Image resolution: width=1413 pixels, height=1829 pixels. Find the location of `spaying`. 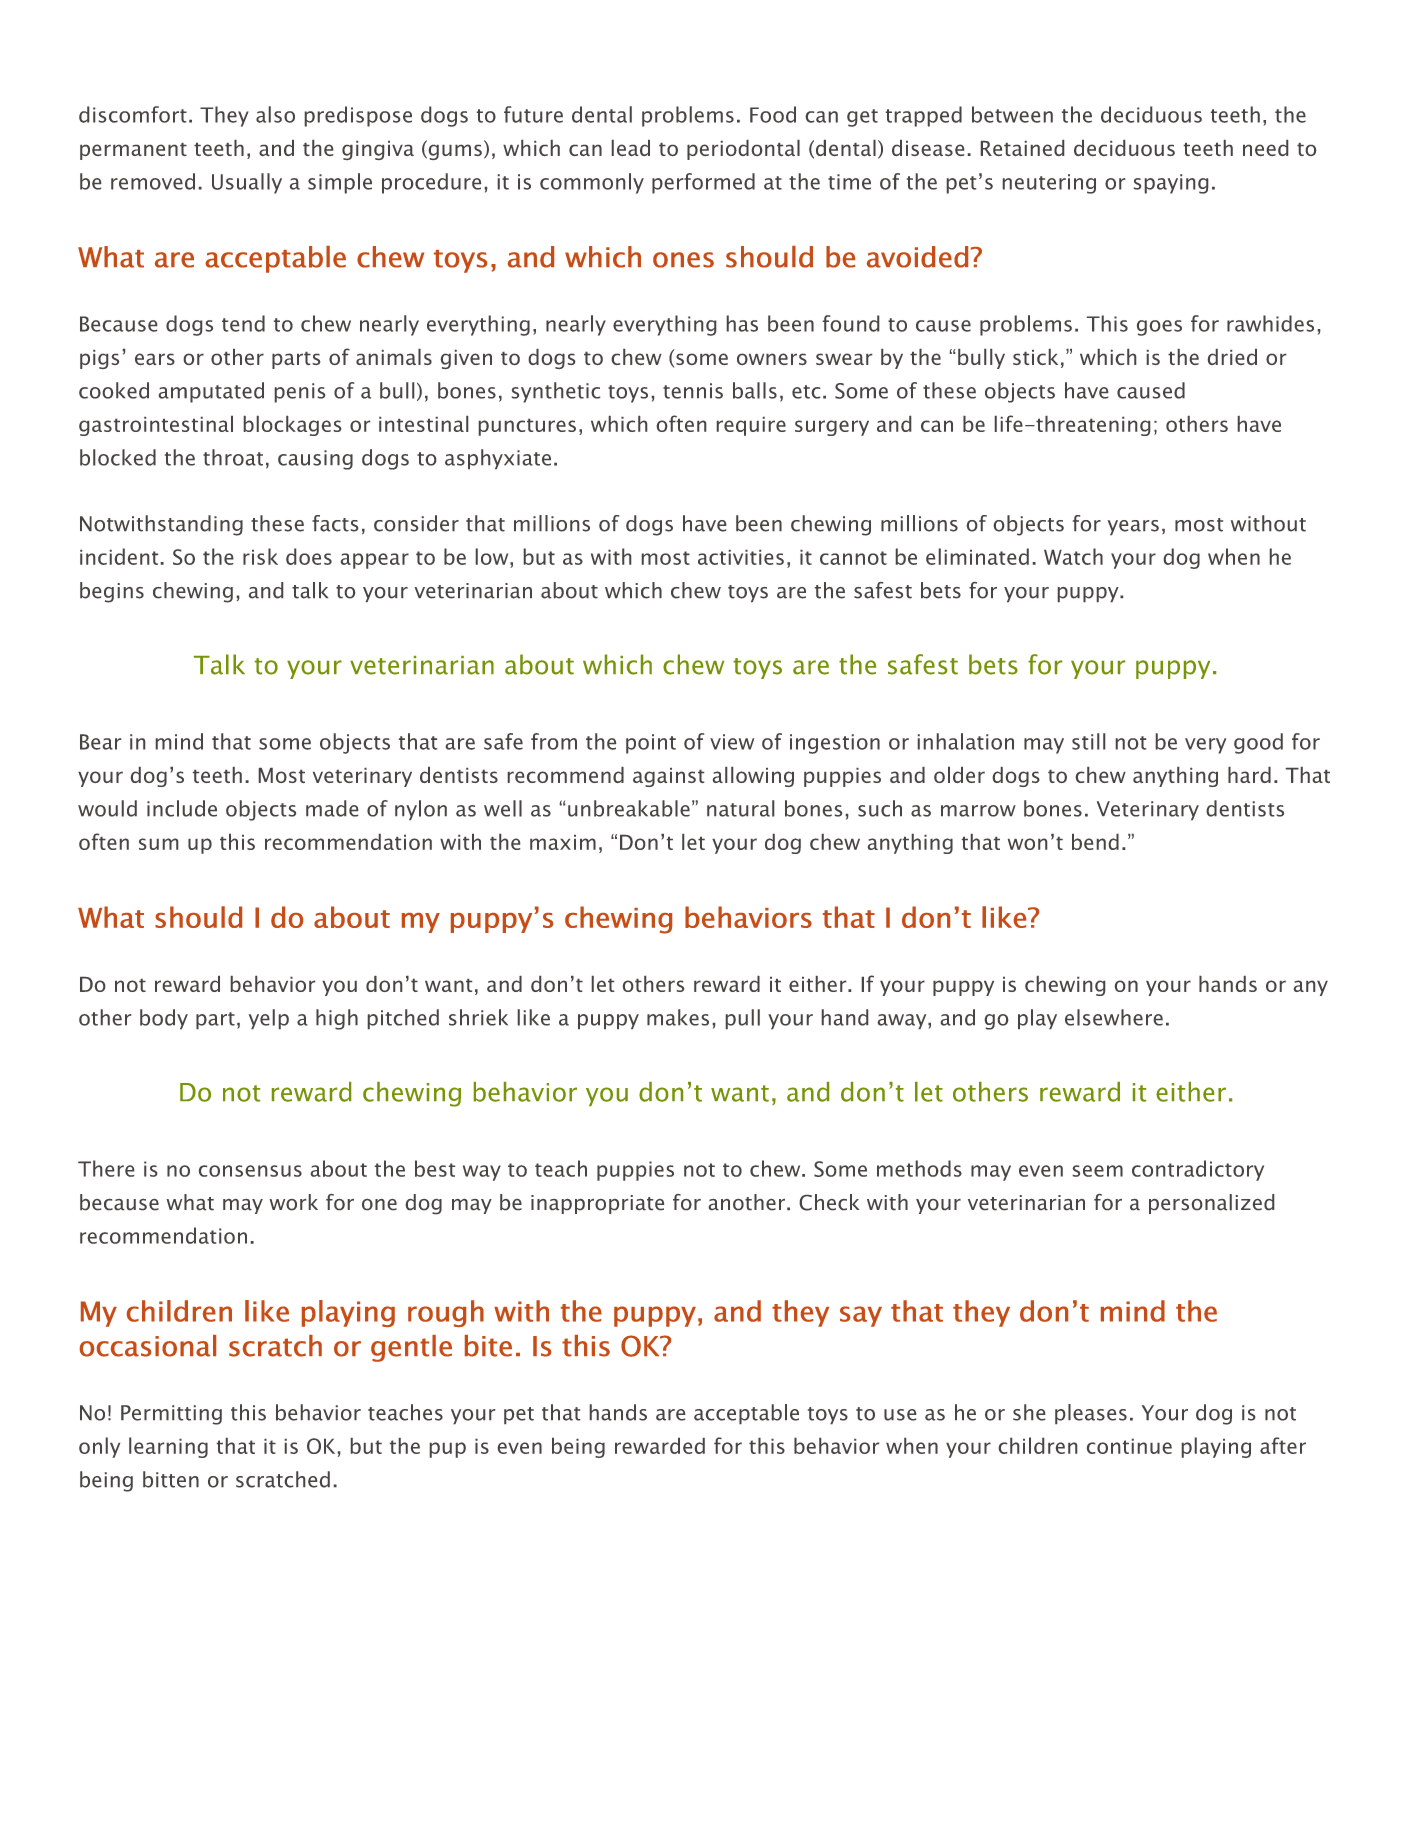

spaying is located at coordinates (1171, 184).
